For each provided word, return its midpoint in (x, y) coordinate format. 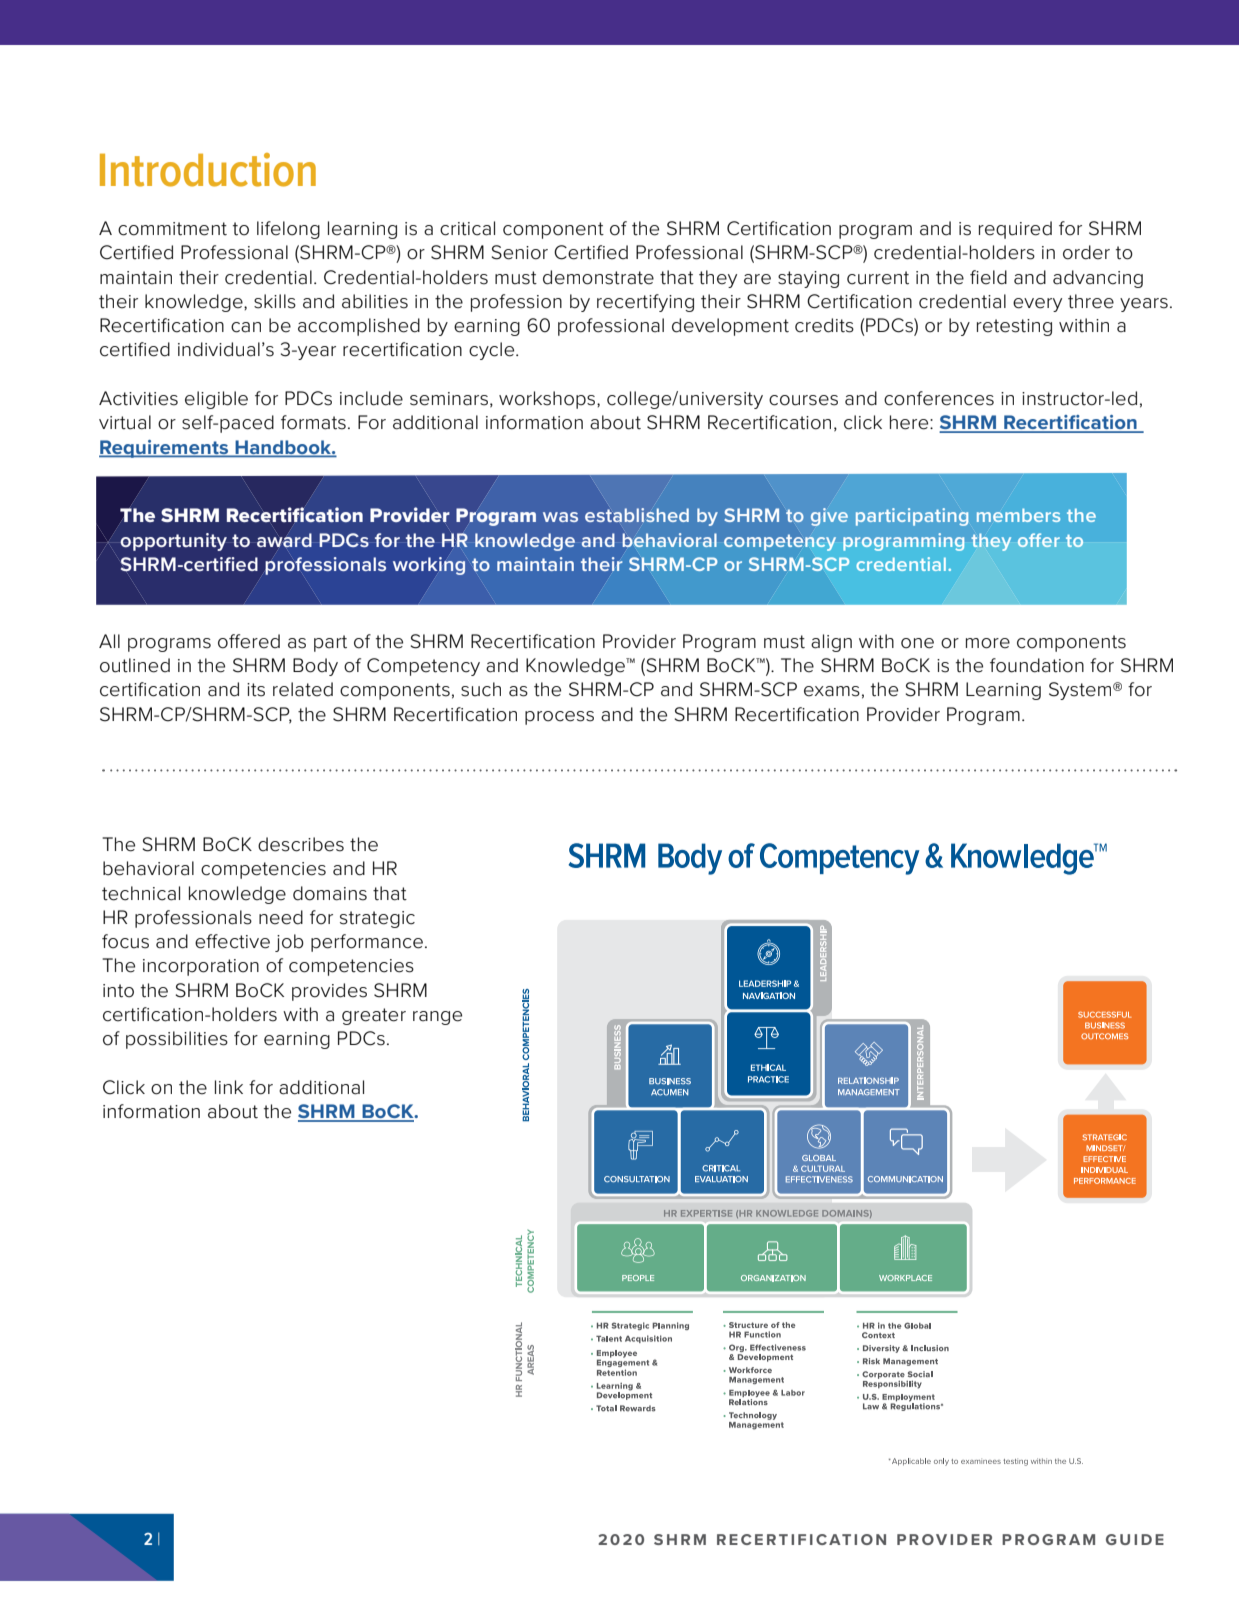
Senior (520, 252)
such (481, 689)
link (229, 1087)
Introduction (208, 170)
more (988, 643)
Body (315, 667)
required (1015, 230)
